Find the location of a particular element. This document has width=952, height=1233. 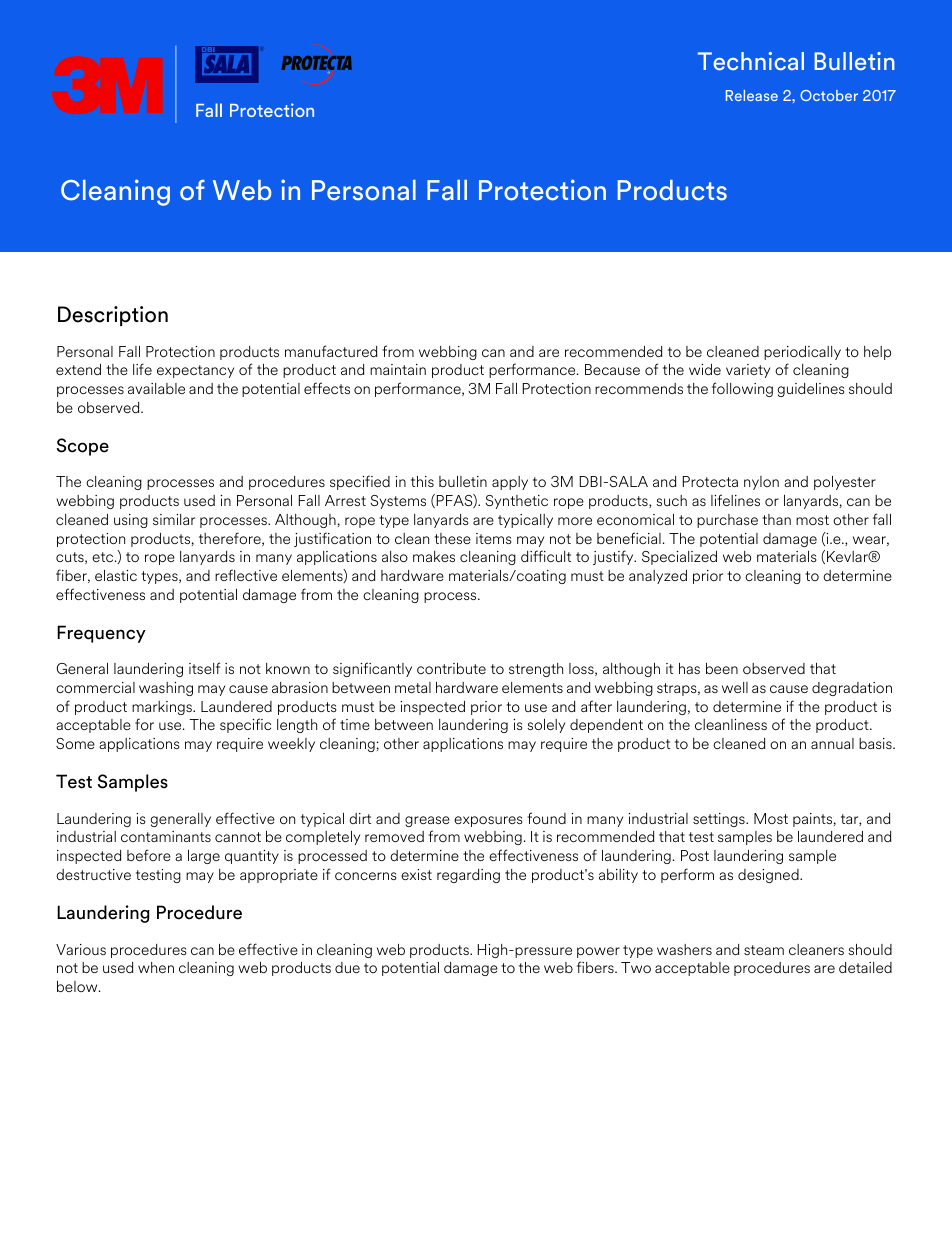

guidelines is located at coordinates (811, 390).
